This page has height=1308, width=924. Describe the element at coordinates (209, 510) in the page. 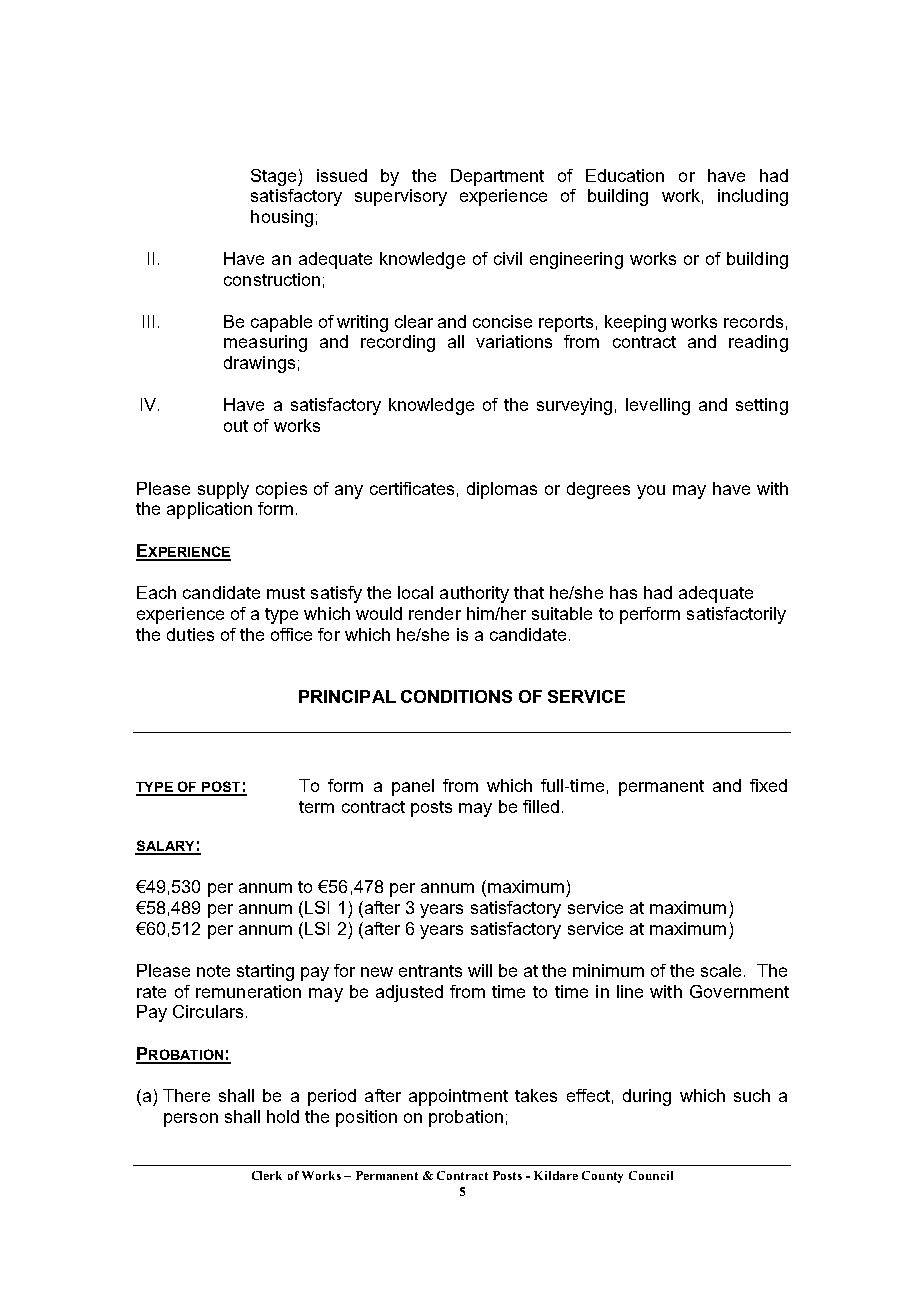

I see `application` at that location.
